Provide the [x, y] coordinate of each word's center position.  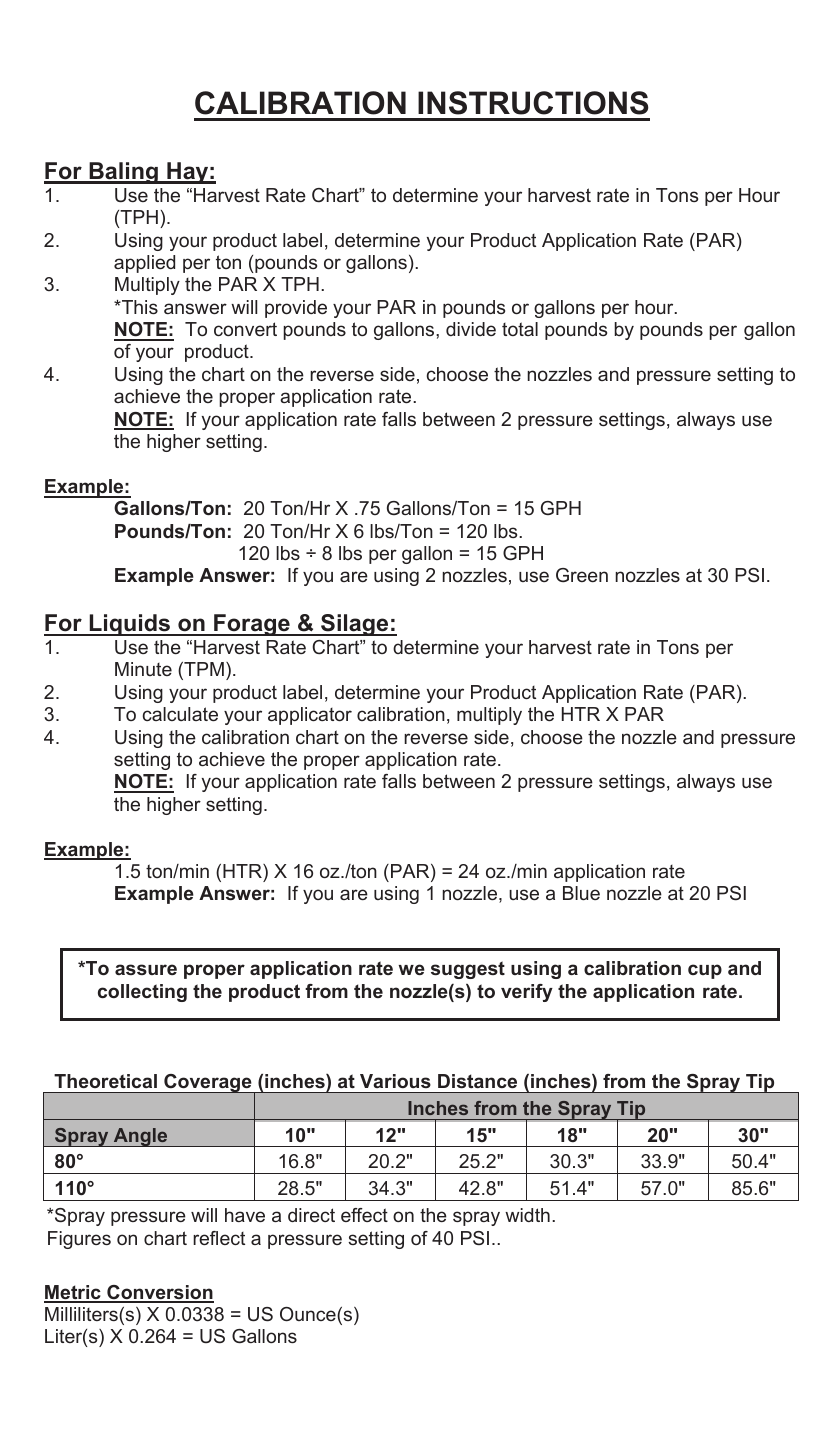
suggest [468, 970]
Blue [581, 893]
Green [582, 575]
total [520, 329]
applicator [310, 716]
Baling [123, 173]
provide [296, 309]
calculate [180, 714]
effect [364, 1215]
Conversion [159, 1293]
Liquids [129, 625]
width [527, 1215]
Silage [355, 625]
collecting [142, 993]
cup [705, 971]
